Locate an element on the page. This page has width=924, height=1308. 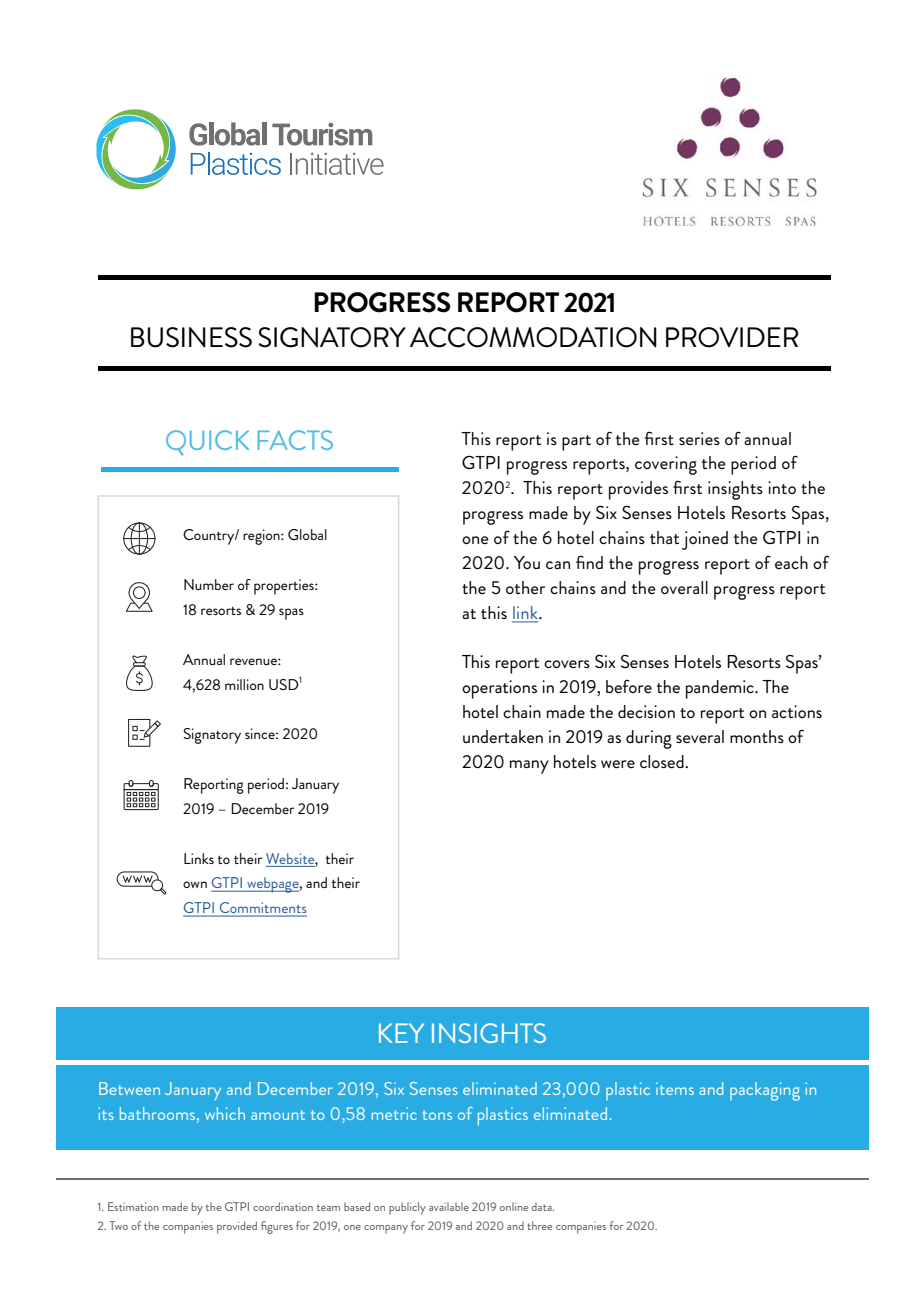
available is located at coordinates (449, 1206).
